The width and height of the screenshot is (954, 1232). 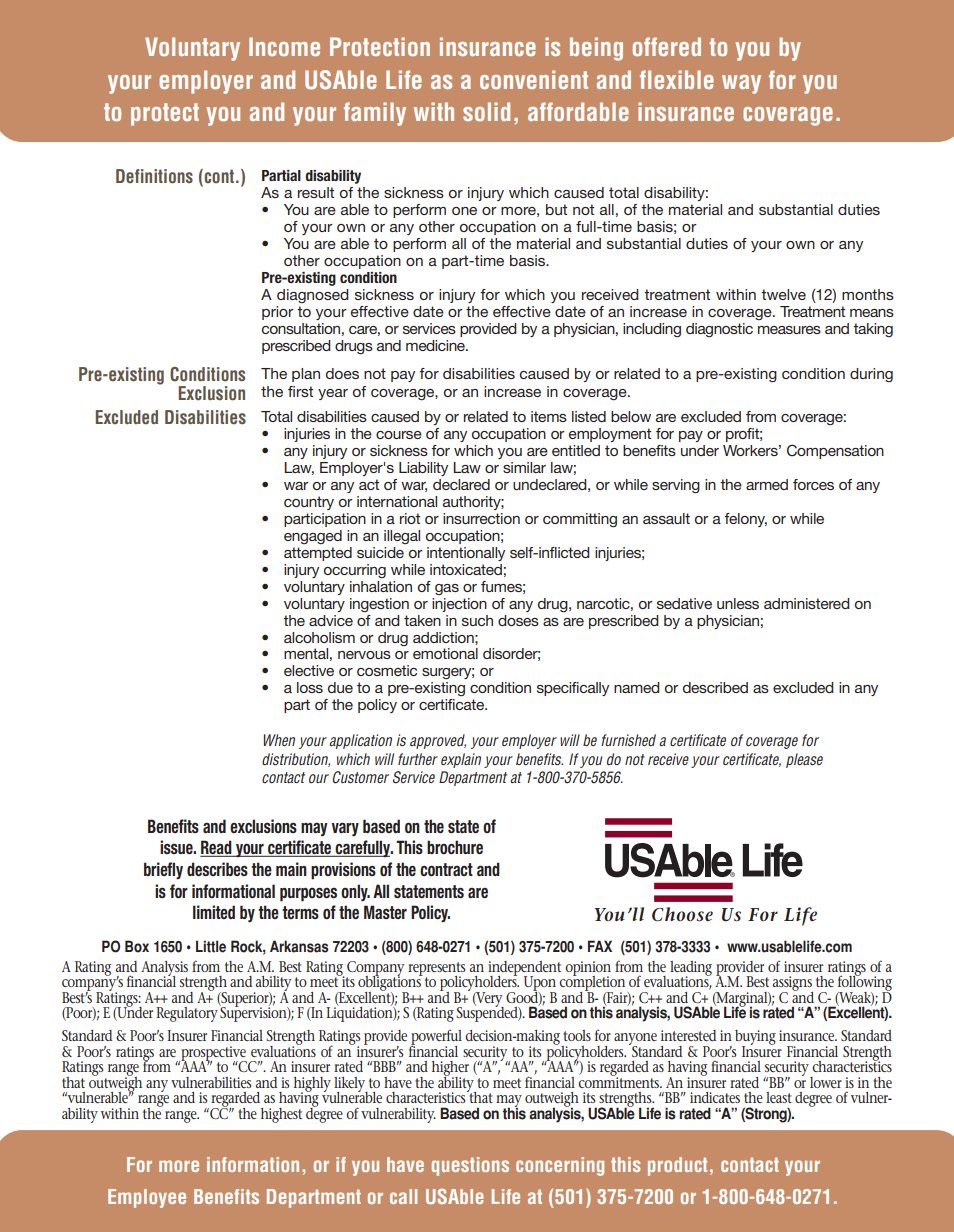 What do you see at coordinates (284, 46) in the screenshot?
I see `Income` at bounding box center [284, 46].
